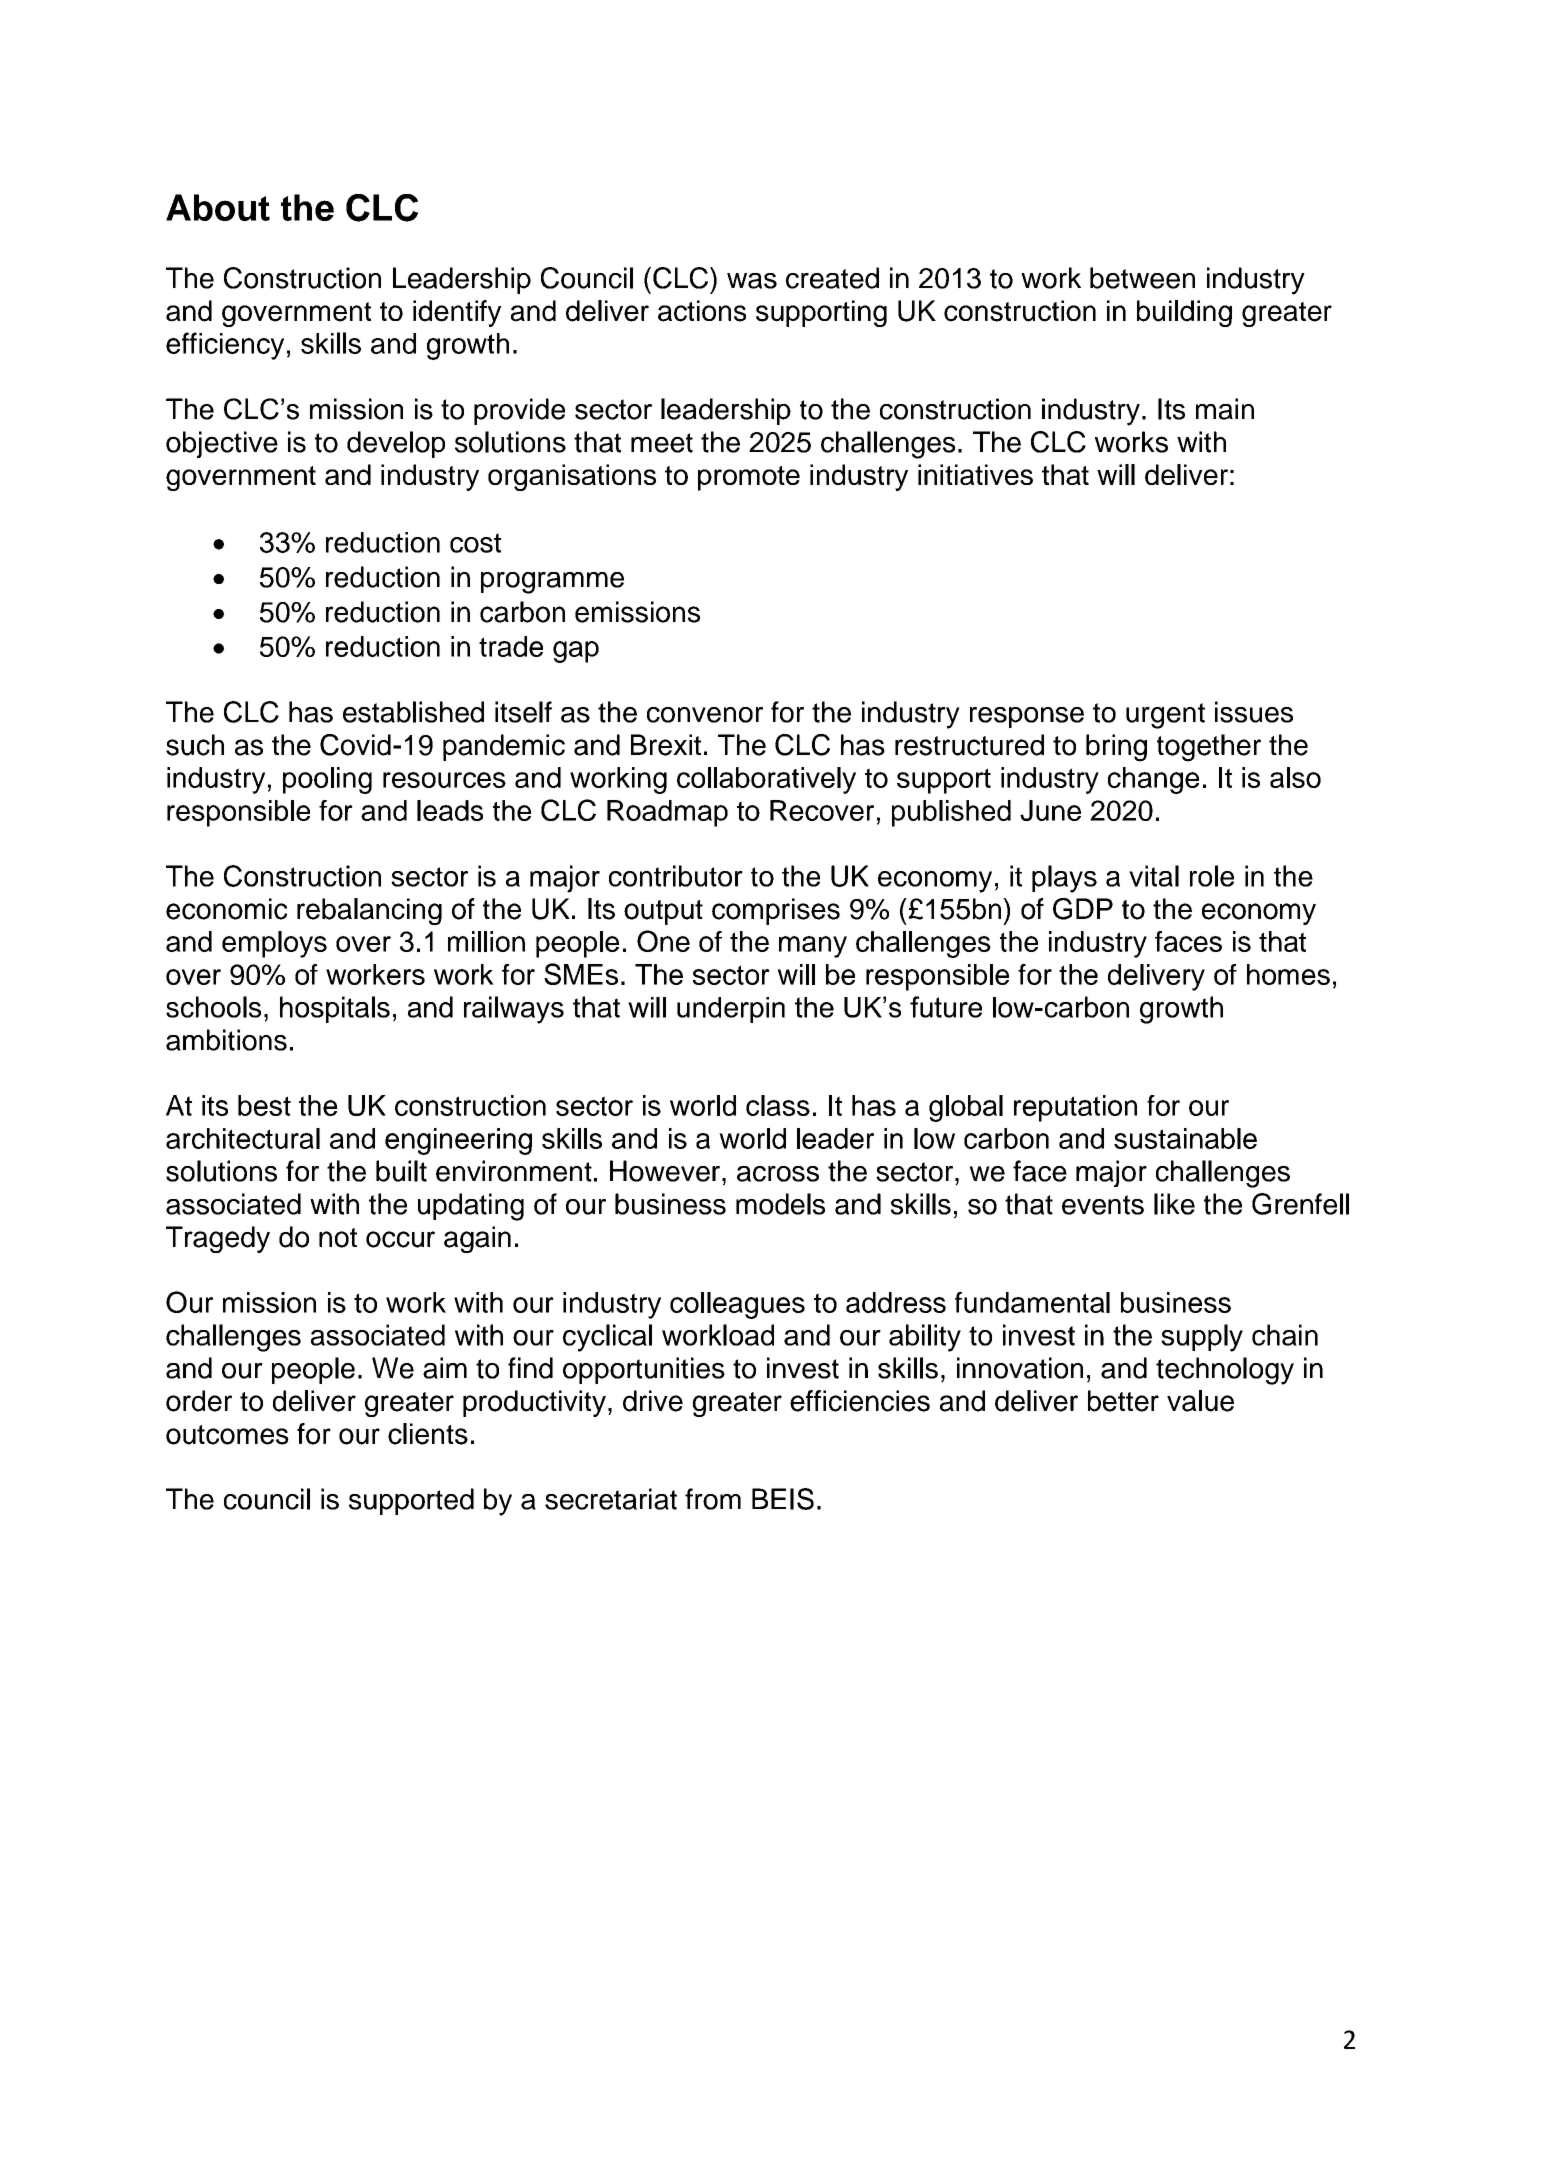 This document has height=2183, width=1543. What do you see at coordinates (338, 1238) in the document?
I see `not` at bounding box center [338, 1238].
